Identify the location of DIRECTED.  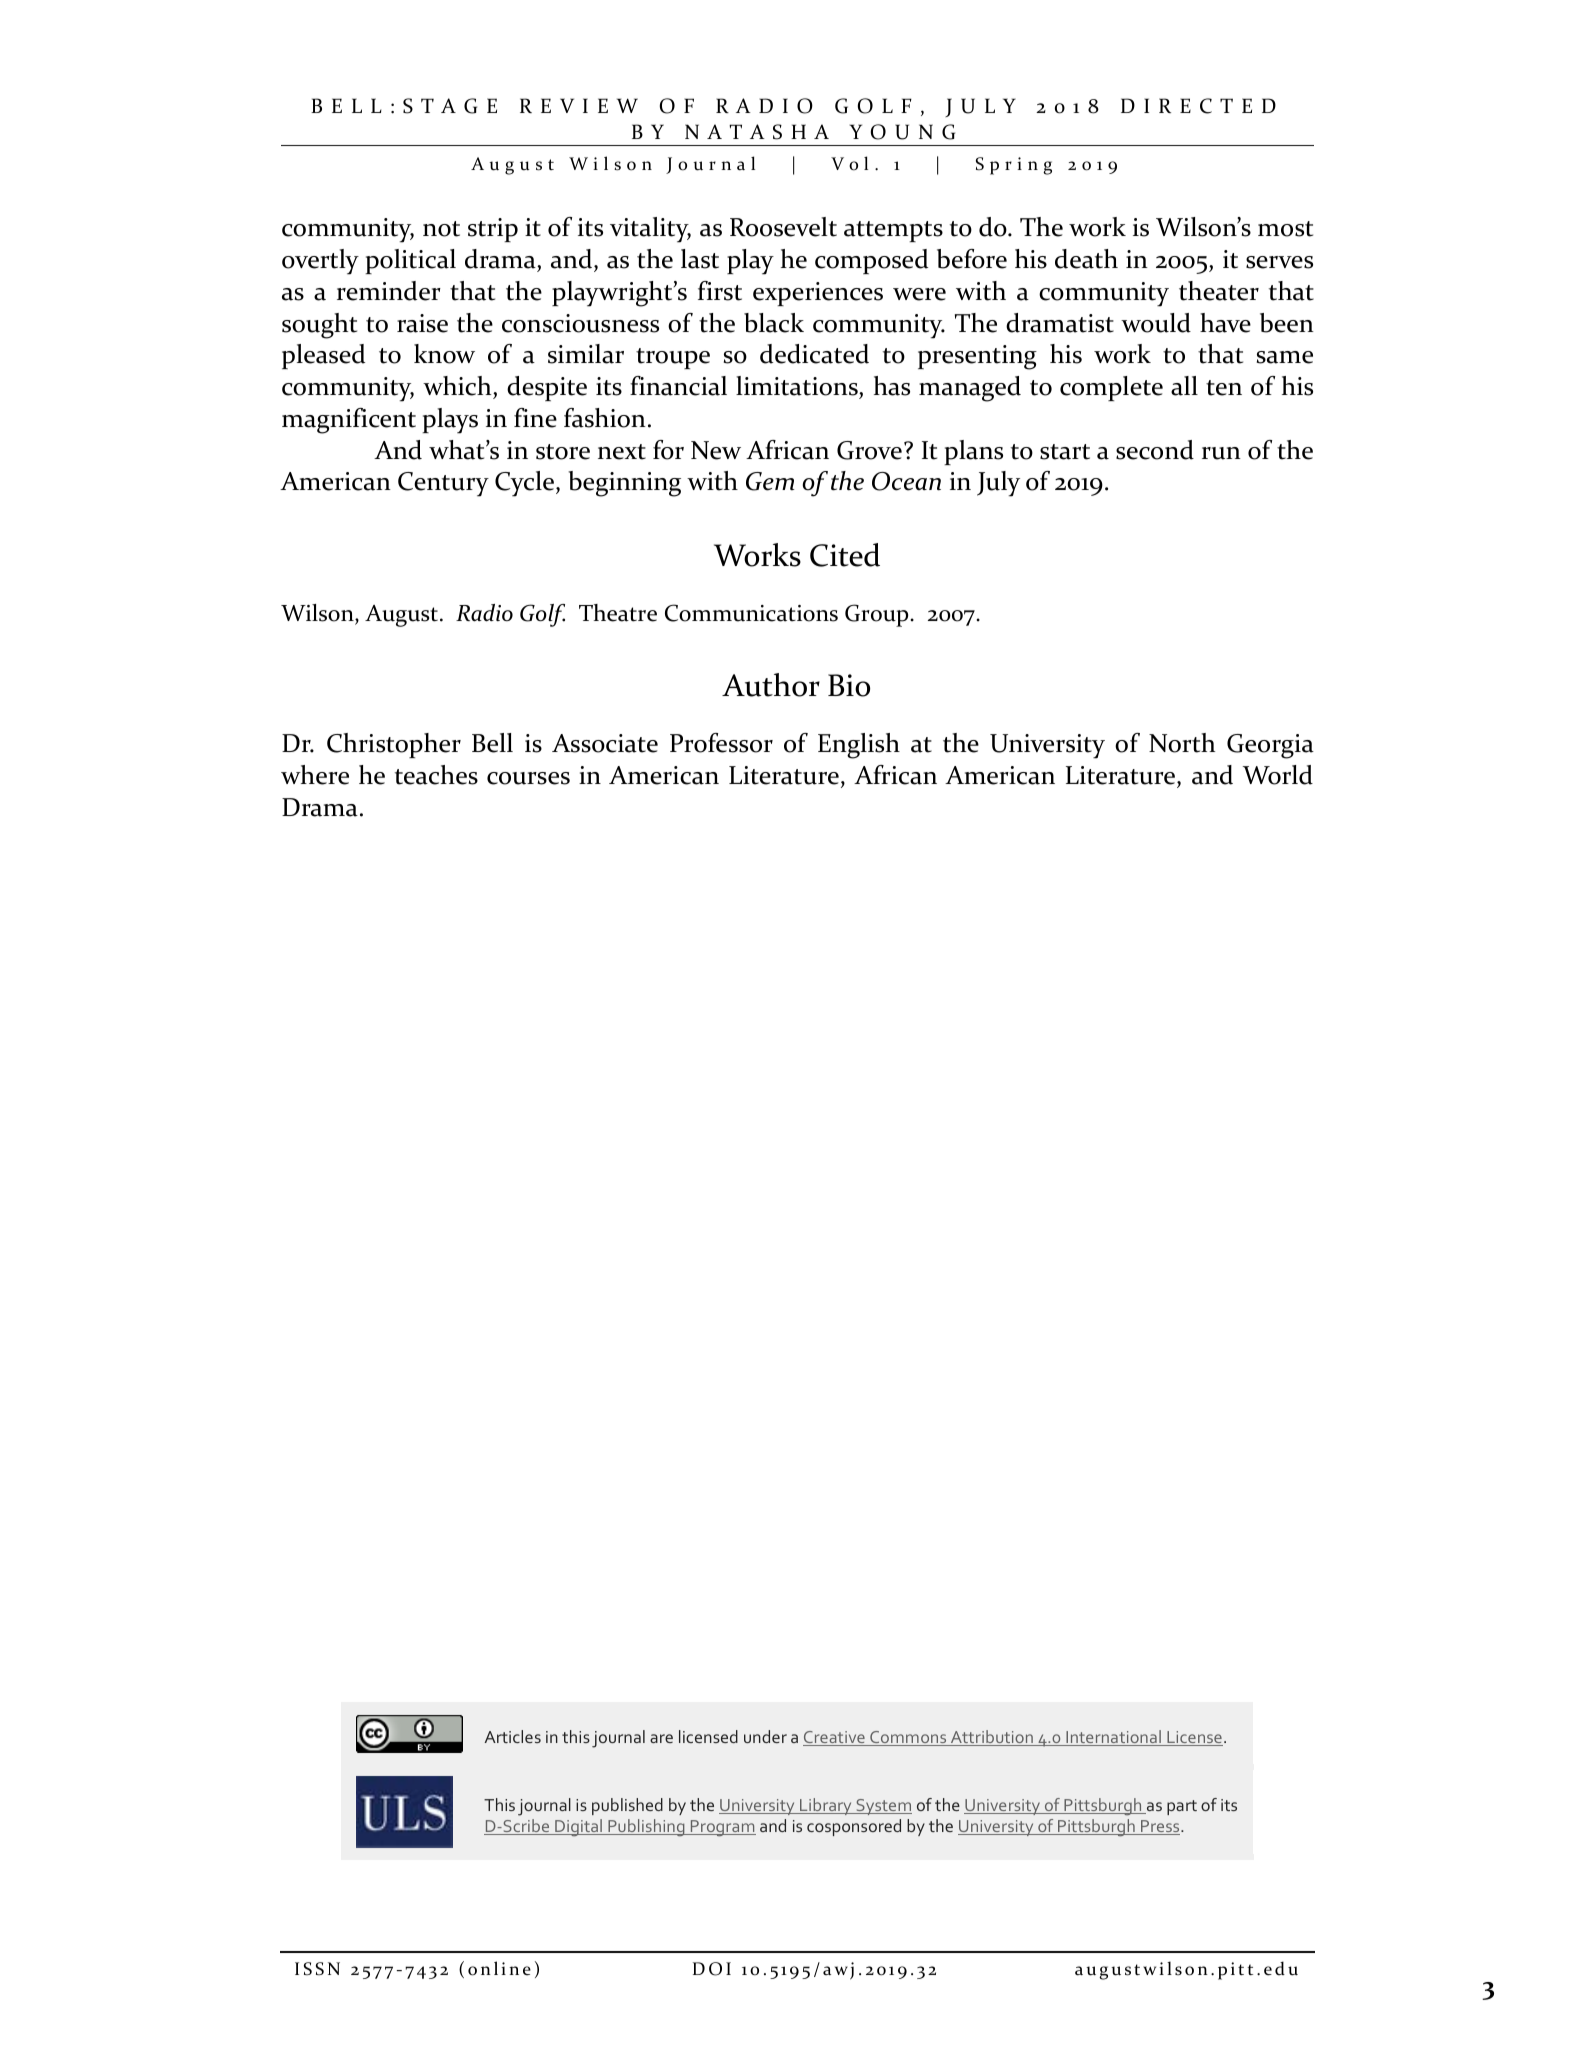
(1198, 106).
